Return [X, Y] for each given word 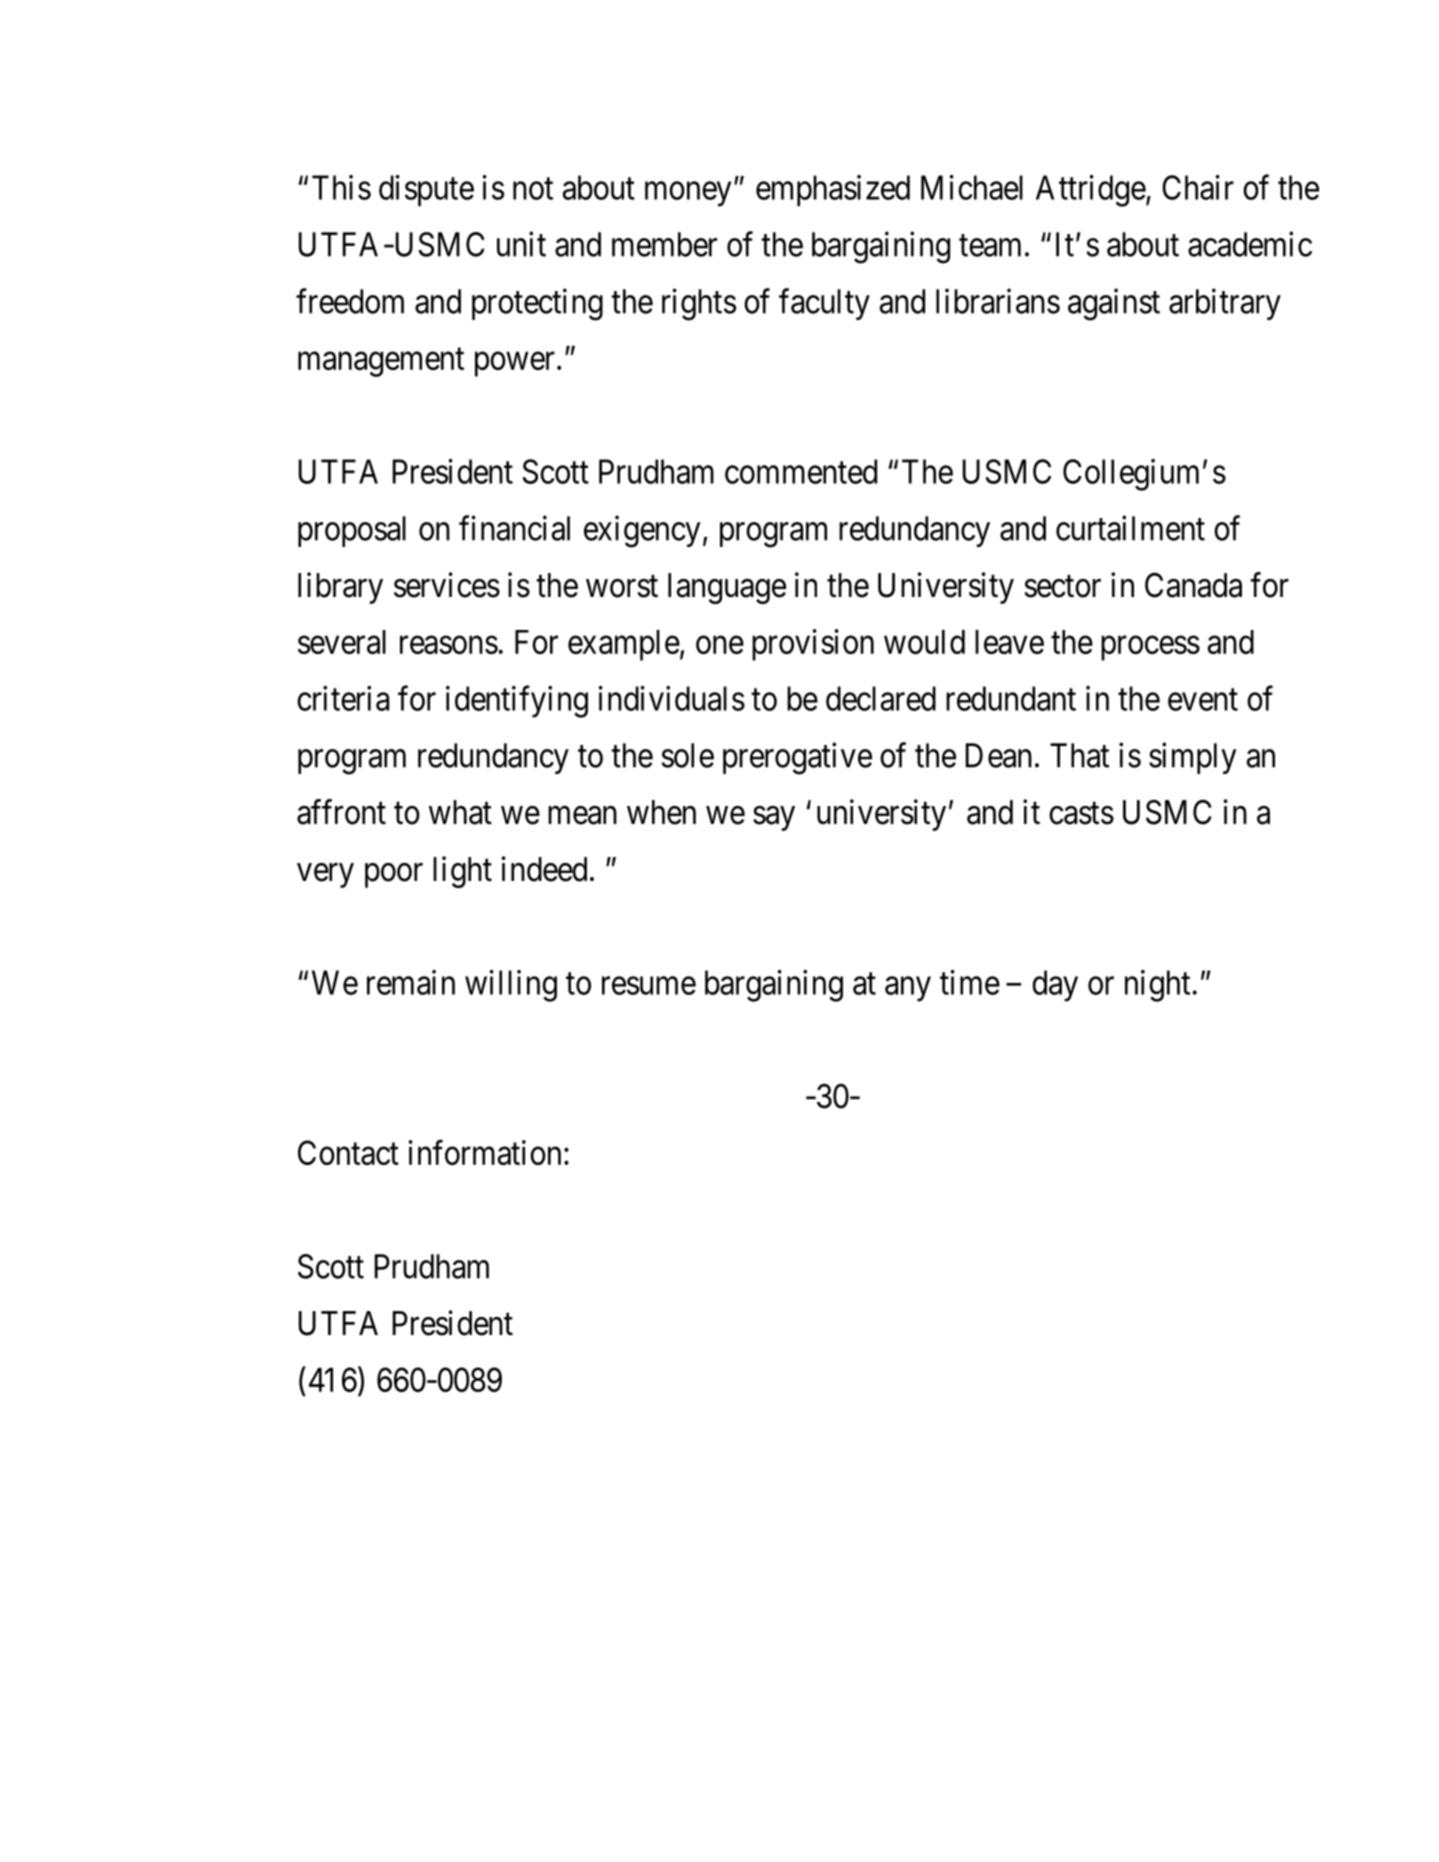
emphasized [833, 191]
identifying [517, 702]
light [462, 872]
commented [801, 471]
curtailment [1130, 528]
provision [813, 645]
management [381, 362]
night [1157, 986]
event [1203, 700]
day [1055, 986]
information [485, 1152]
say [774, 818]
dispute [426, 191]
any [908, 989]
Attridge [1091, 191]
